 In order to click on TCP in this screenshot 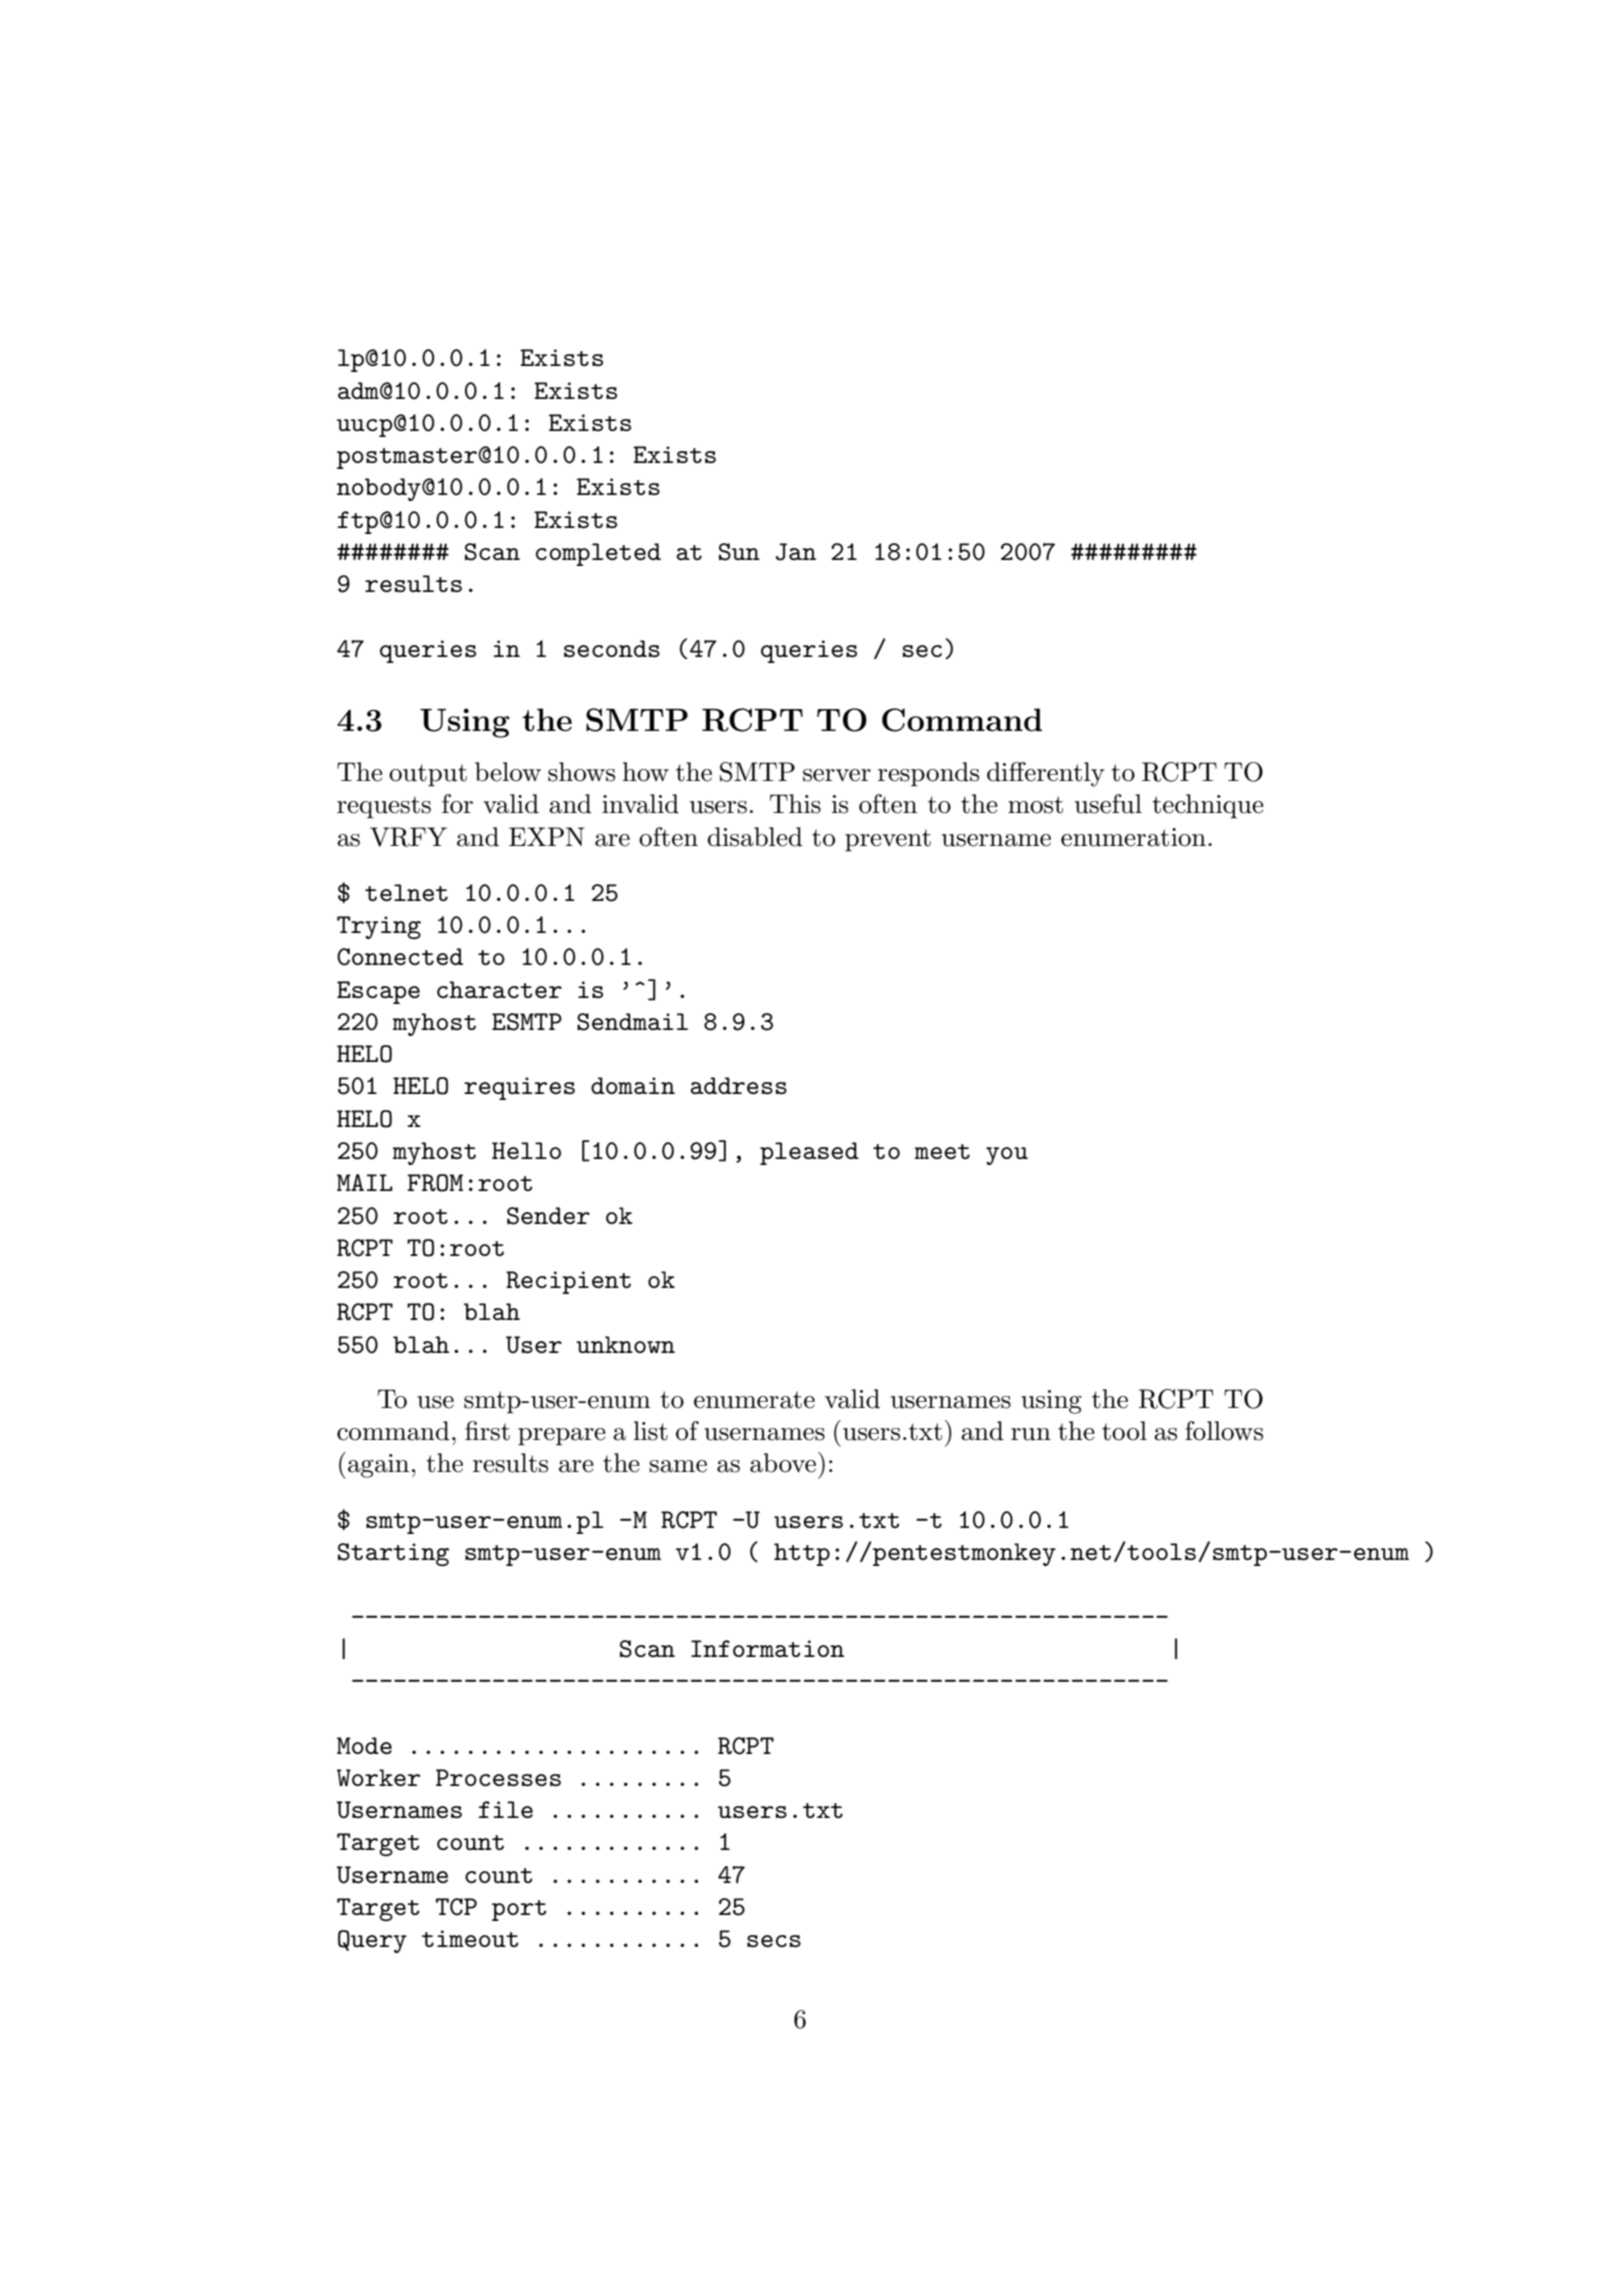, I will do `click(456, 1907)`.
